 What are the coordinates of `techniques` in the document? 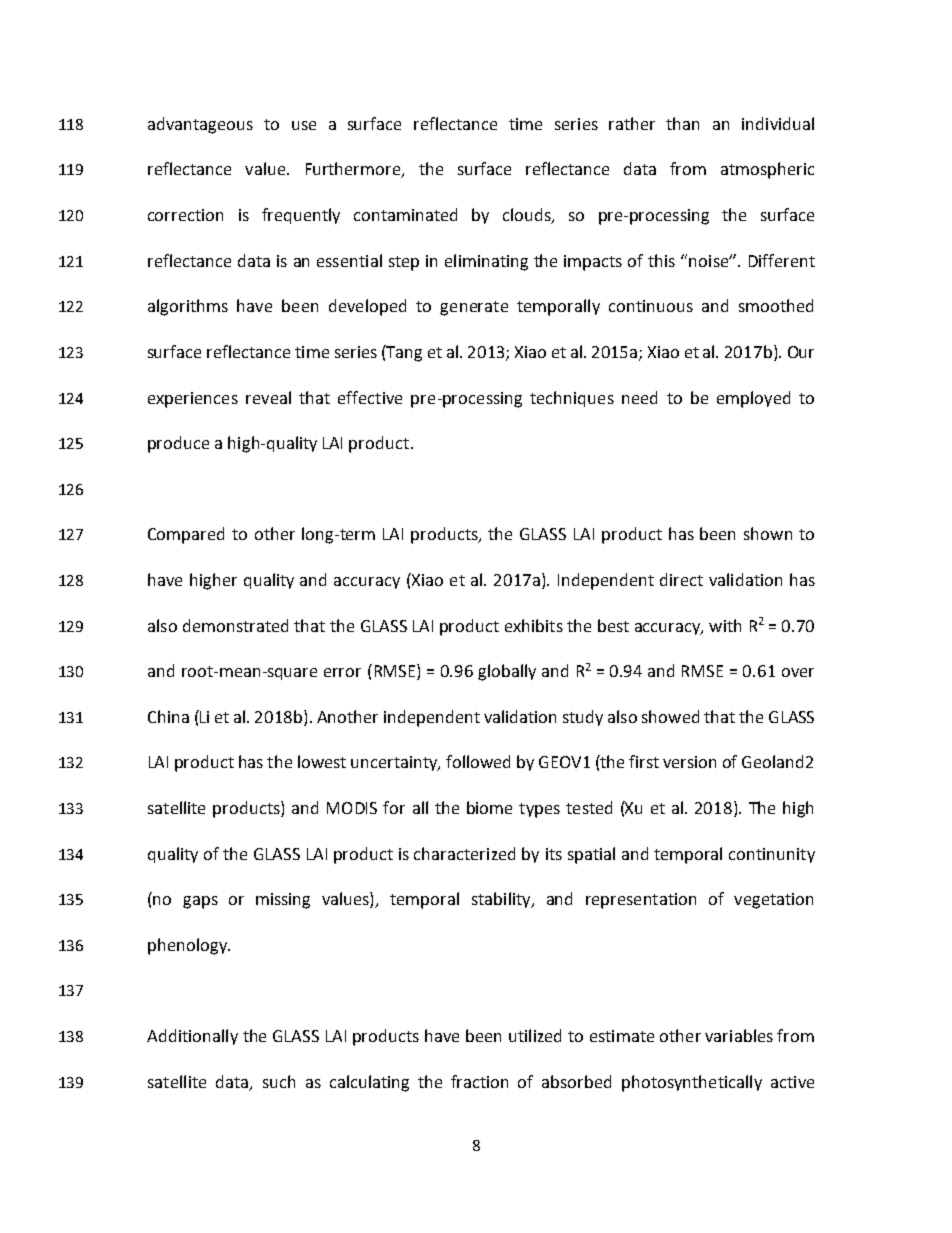 It's located at (572, 399).
